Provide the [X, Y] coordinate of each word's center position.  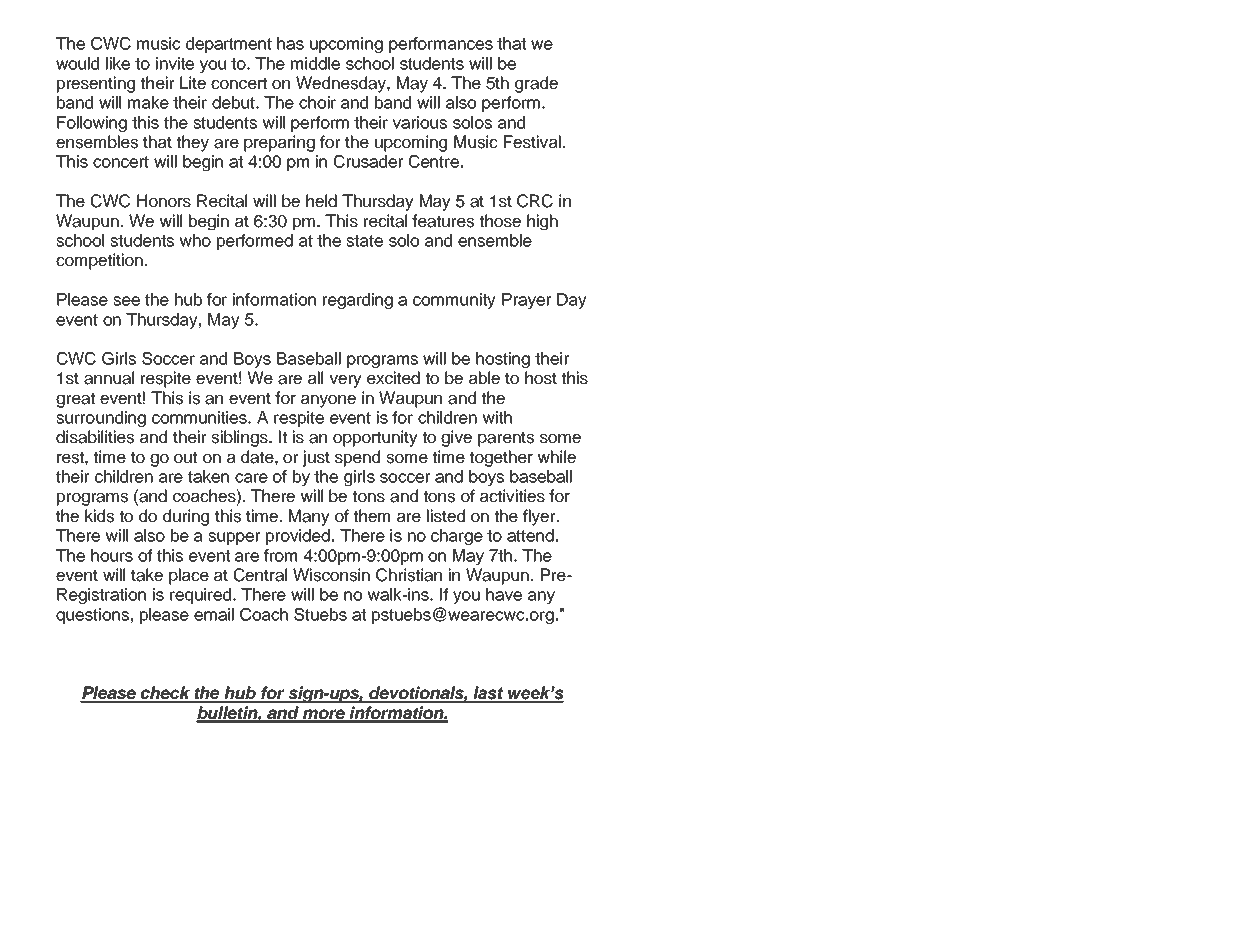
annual [109, 378]
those [500, 221]
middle [315, 63]
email [214, 614]
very [345, 381]
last [488, 694]
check [166, 694]
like [118, 63]
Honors [164, 201]
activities [512, 496]
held [321, 201]
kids [99, 516]
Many [309, 517]
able [484, 378]
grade [536, 84]
